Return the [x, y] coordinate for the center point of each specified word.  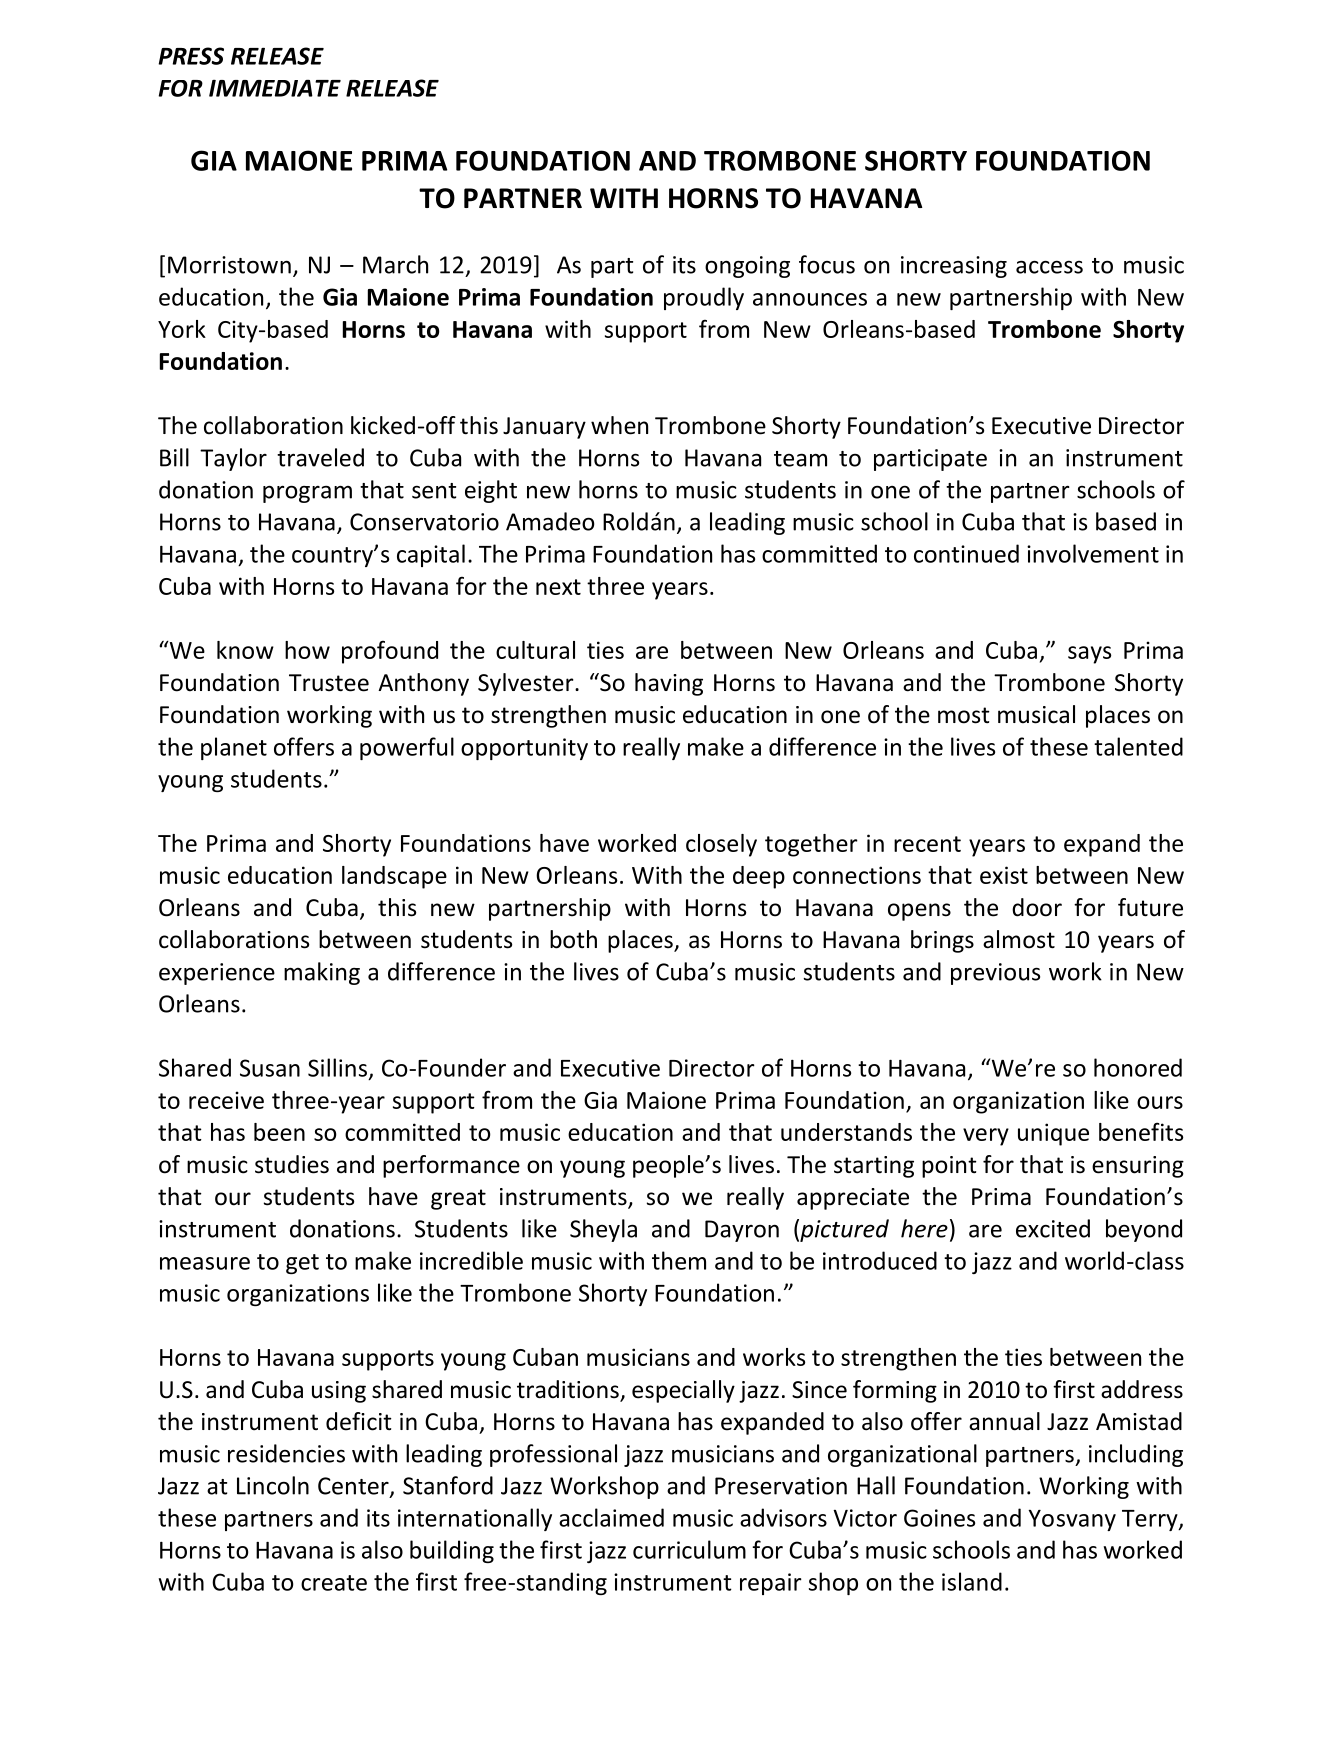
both [573, 939]
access [1049, 267]
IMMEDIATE [275, 88]
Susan [270, 1068]
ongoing [747, 267]
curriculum [689, 1549]
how [307, 650]
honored [1138, 1067]
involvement [1093, 553]
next [558, 587]
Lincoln [273, 1485]
